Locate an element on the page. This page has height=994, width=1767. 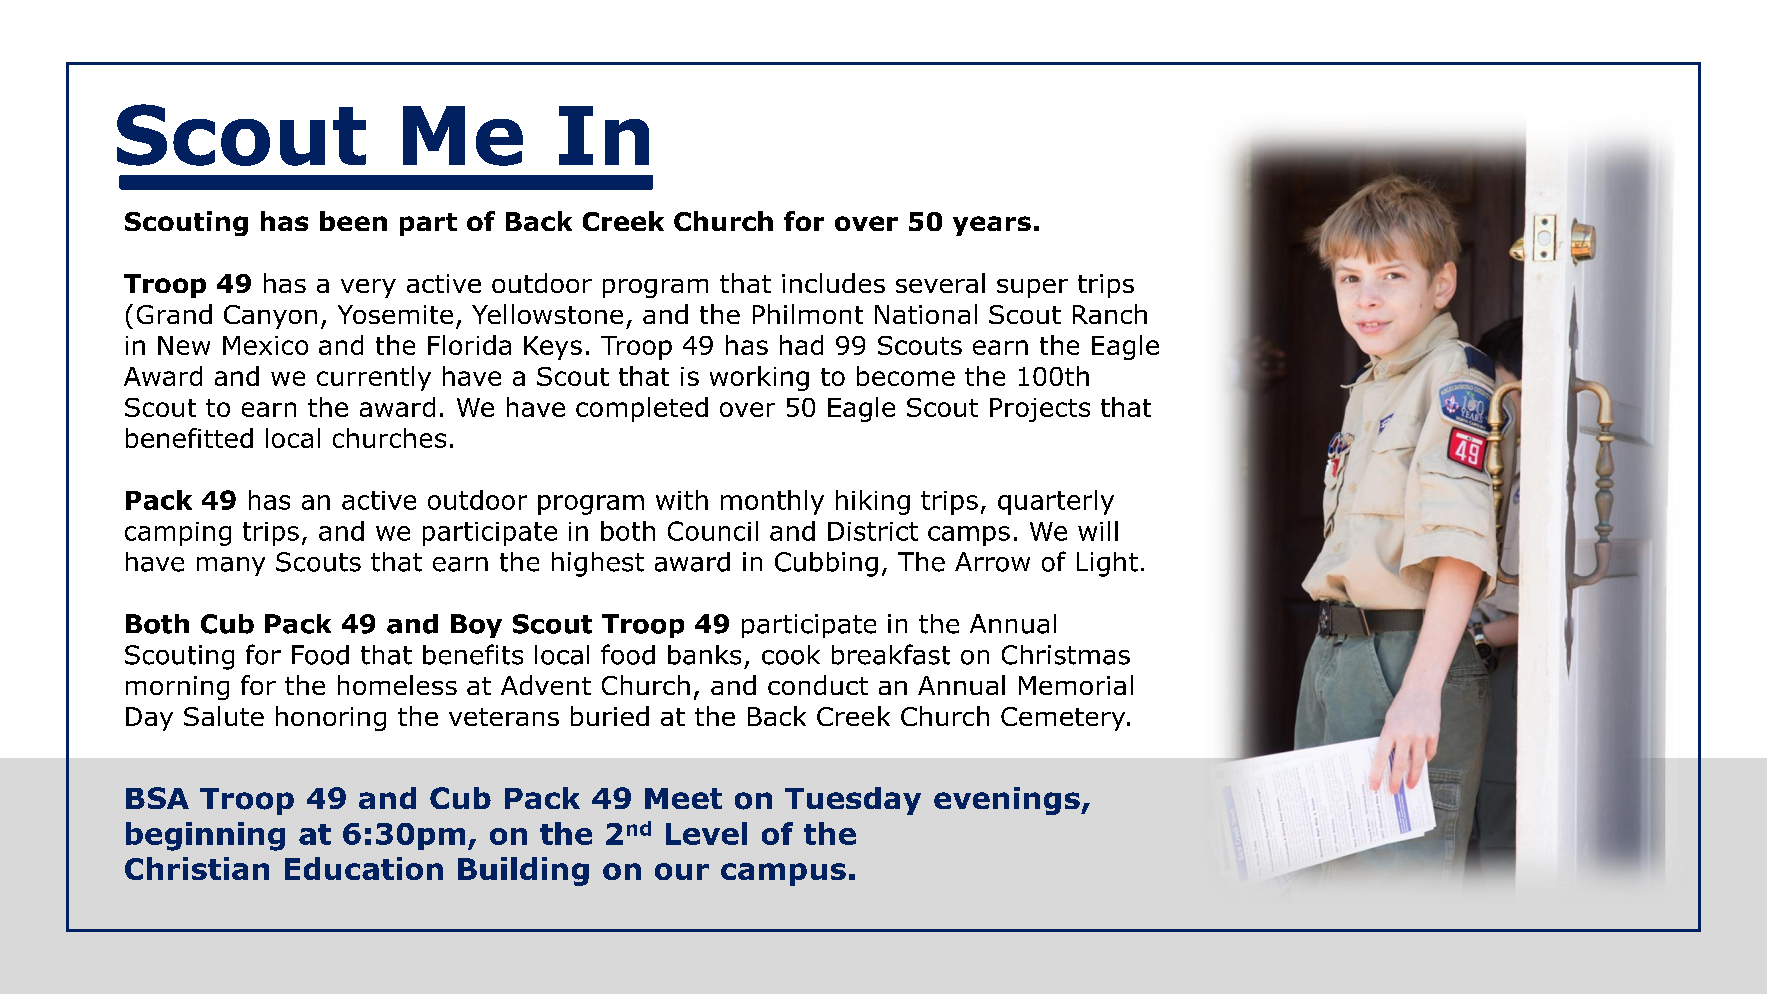
Yellowstone is located at coordinates (547, 314).
